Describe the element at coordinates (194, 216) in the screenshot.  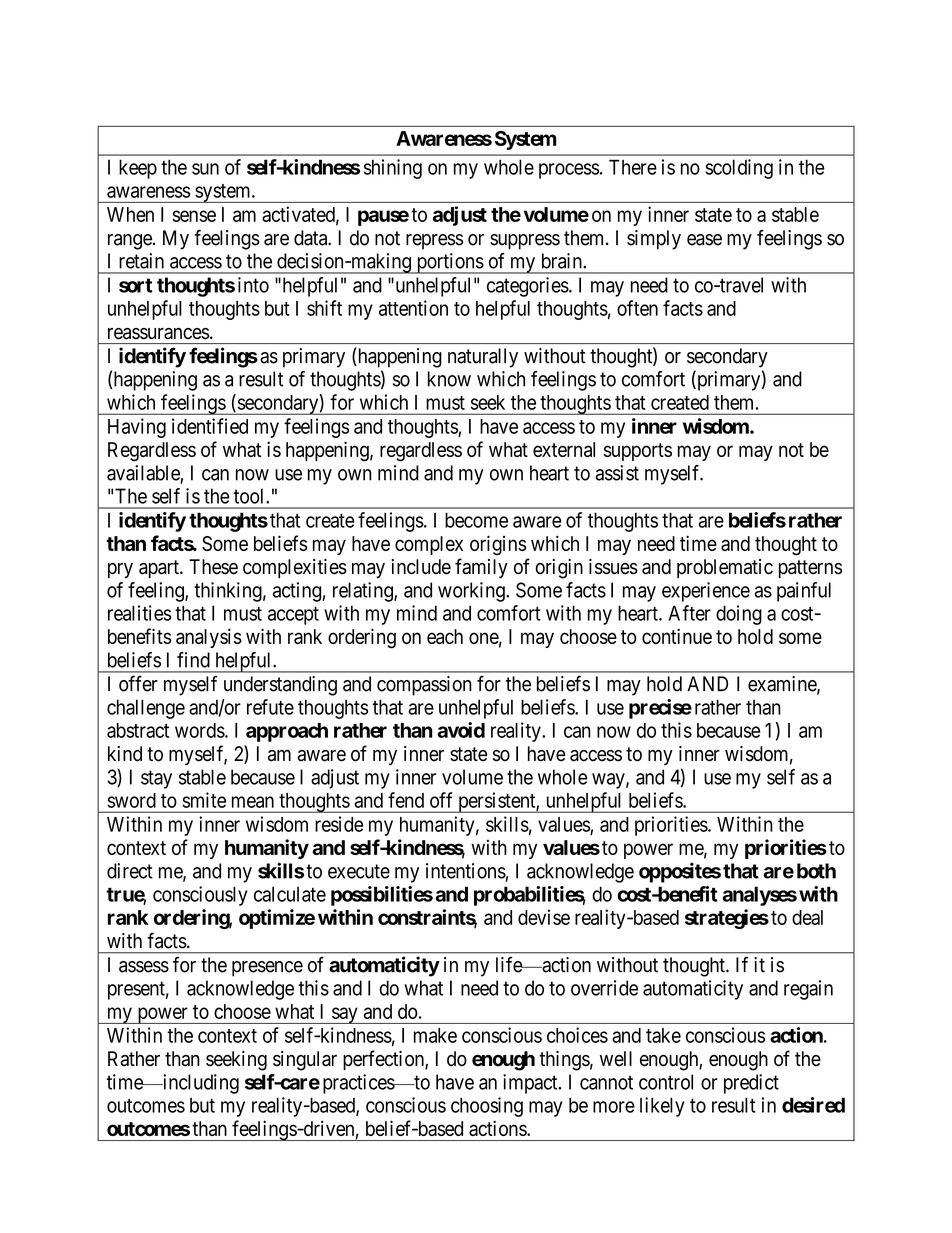
I see `sense` at that location.
